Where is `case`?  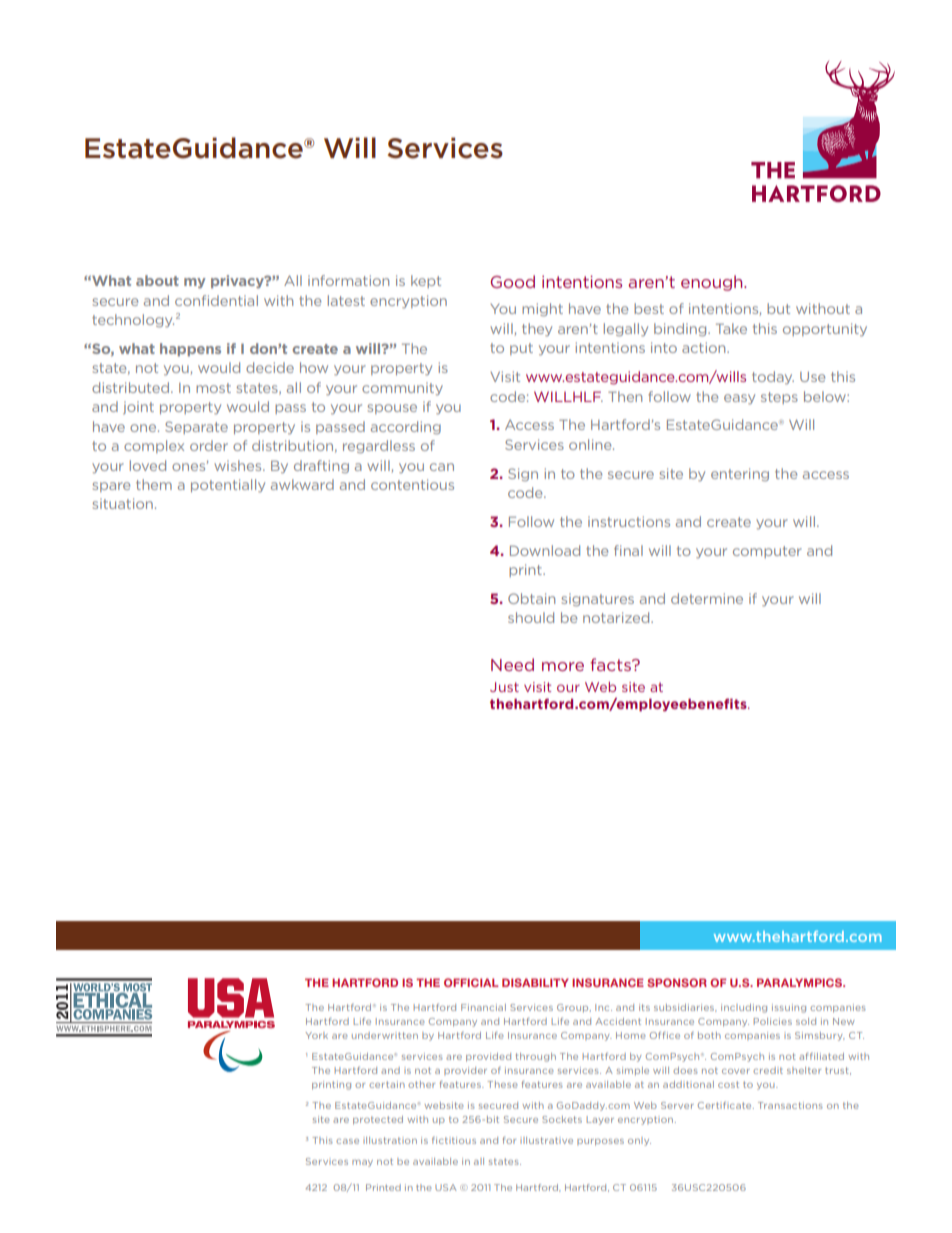 case is located at coordinates (347, 1141).
